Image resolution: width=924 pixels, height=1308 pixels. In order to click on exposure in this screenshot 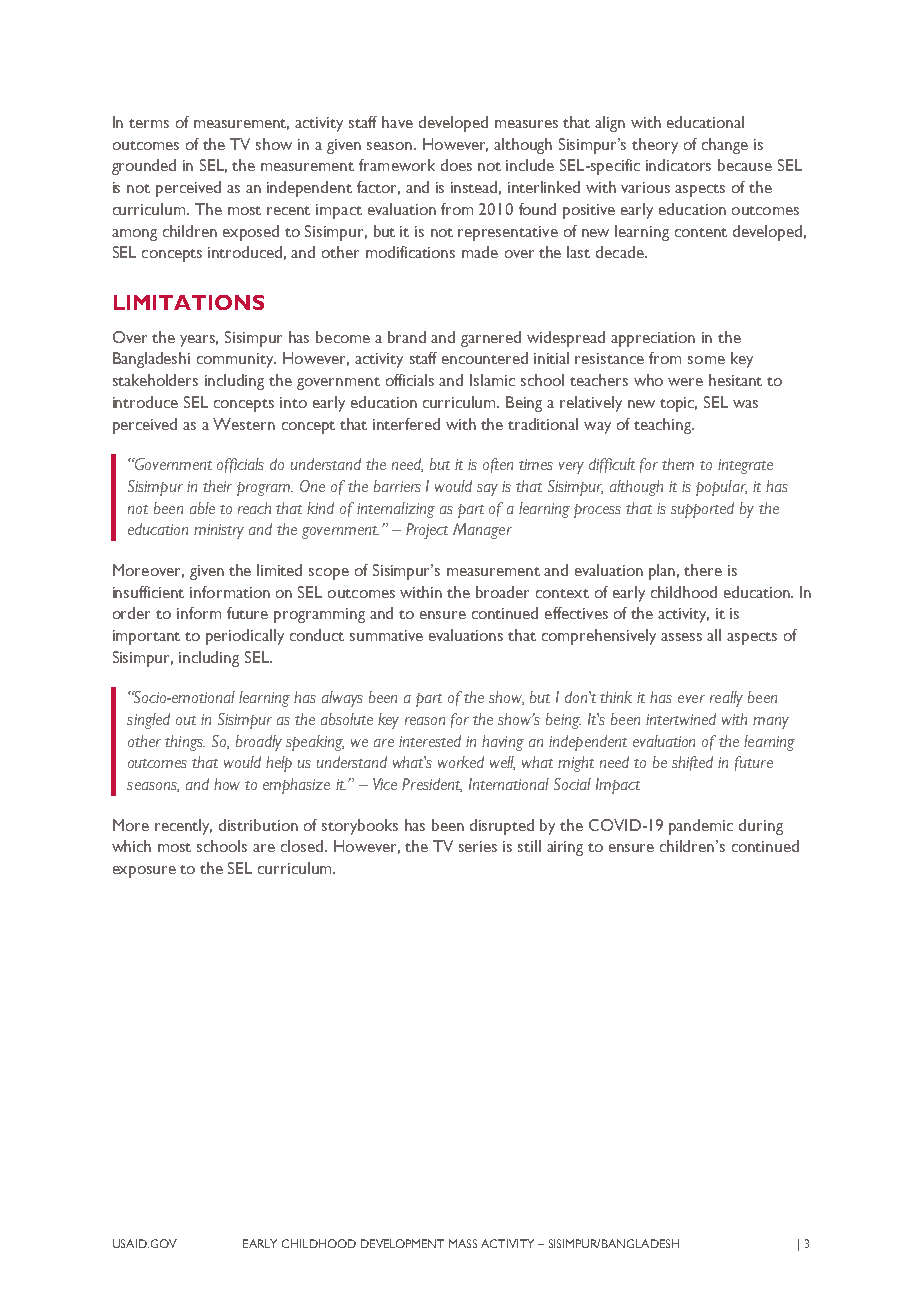, I will do `click(144, 872)`.
